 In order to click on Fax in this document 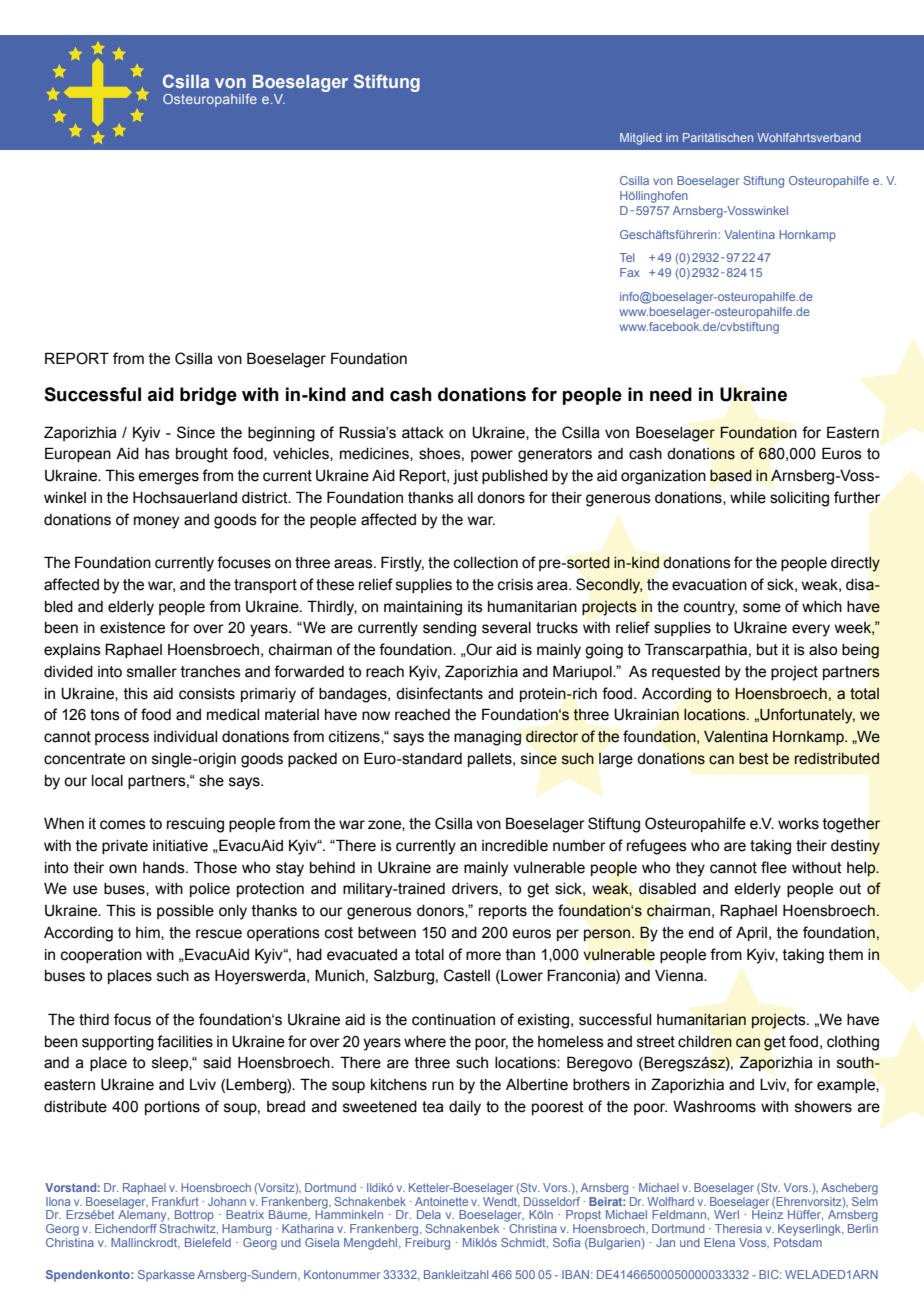, I will do `click(630, 272)`.
